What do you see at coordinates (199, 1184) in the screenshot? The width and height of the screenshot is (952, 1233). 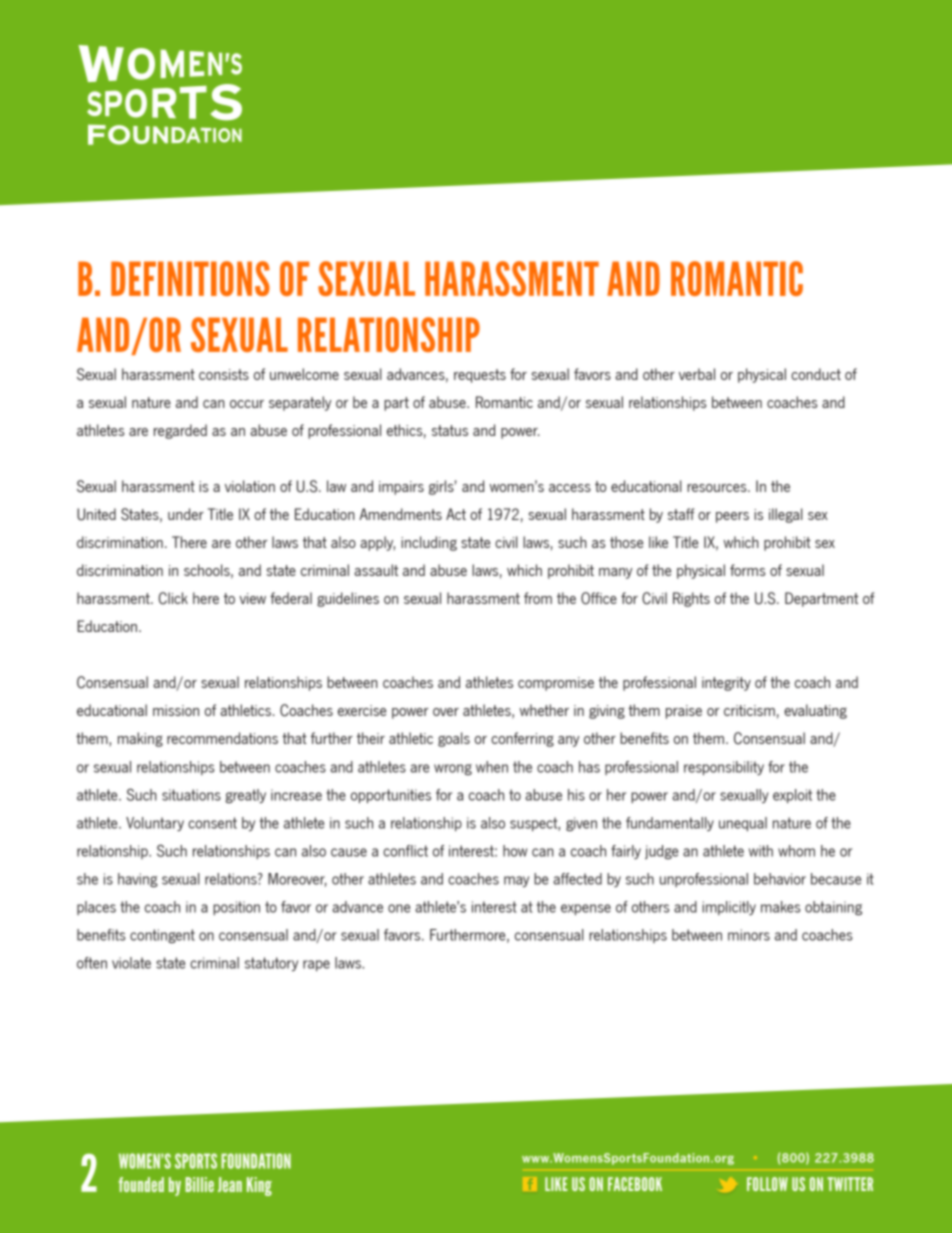 I see `Billie` at bounding box center [199, 1184].
